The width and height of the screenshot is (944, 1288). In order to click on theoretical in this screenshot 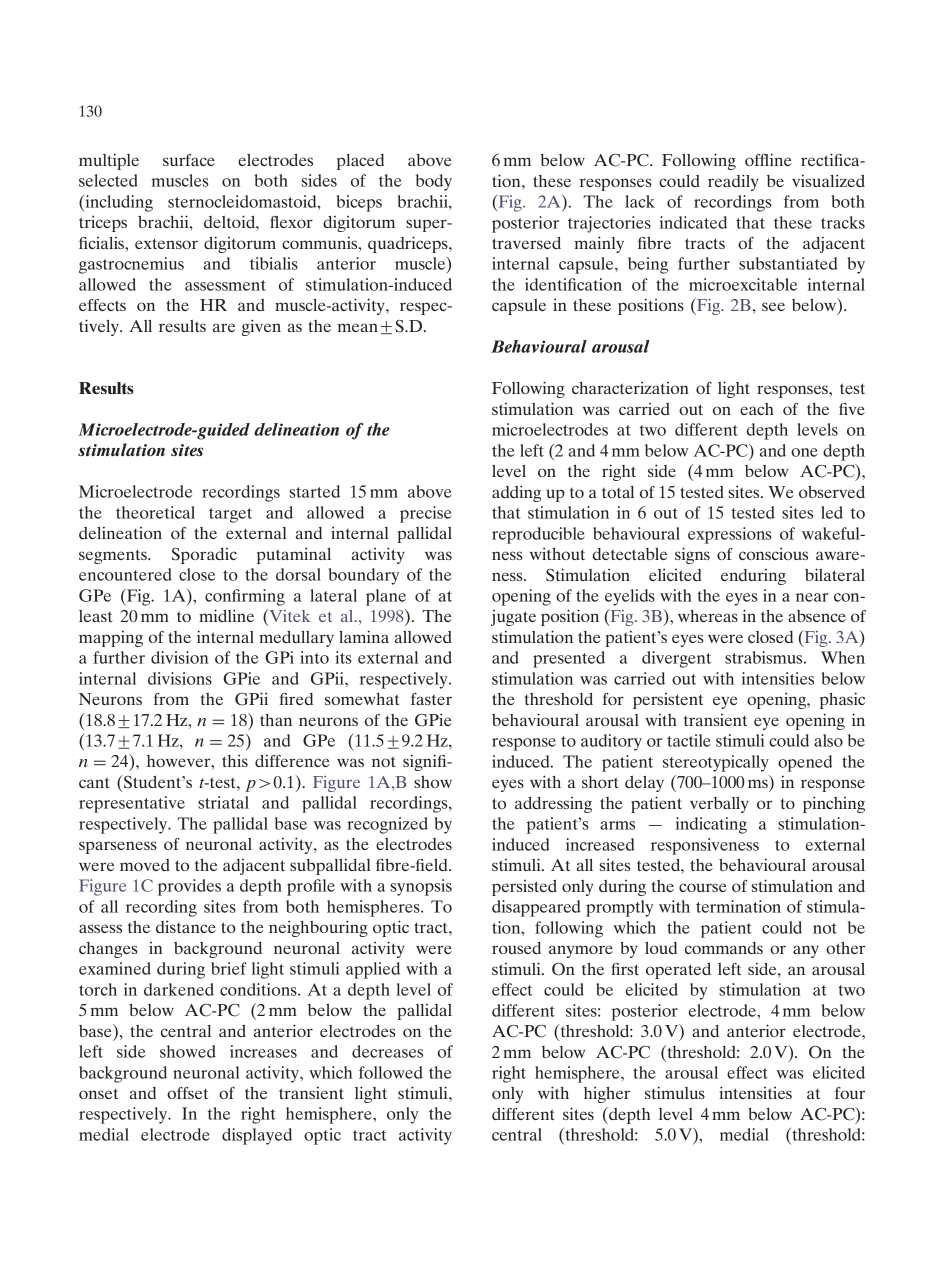, I will do `click(155, 512)`.
